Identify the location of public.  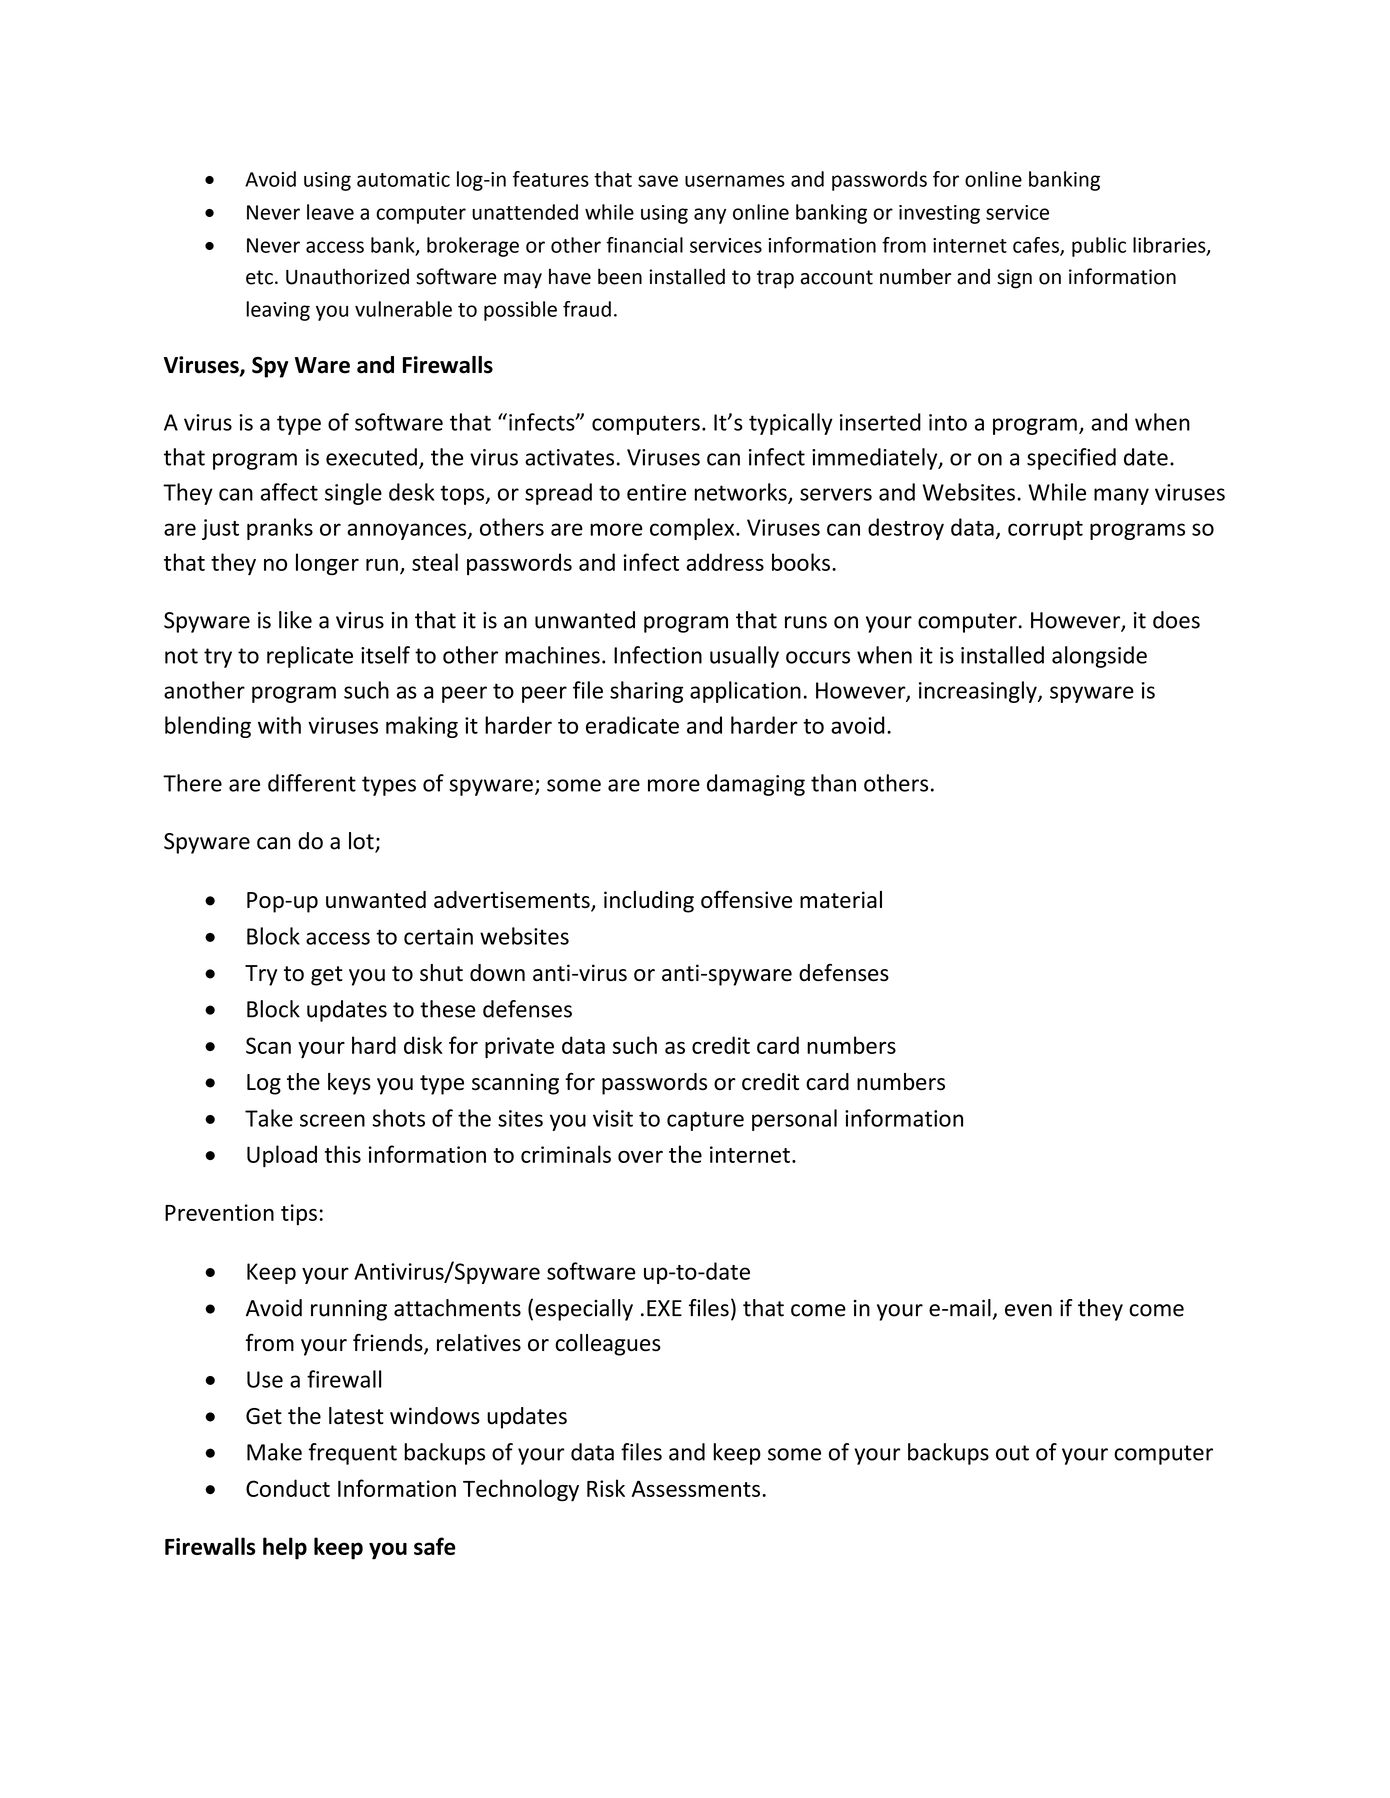
(1099, 247).
